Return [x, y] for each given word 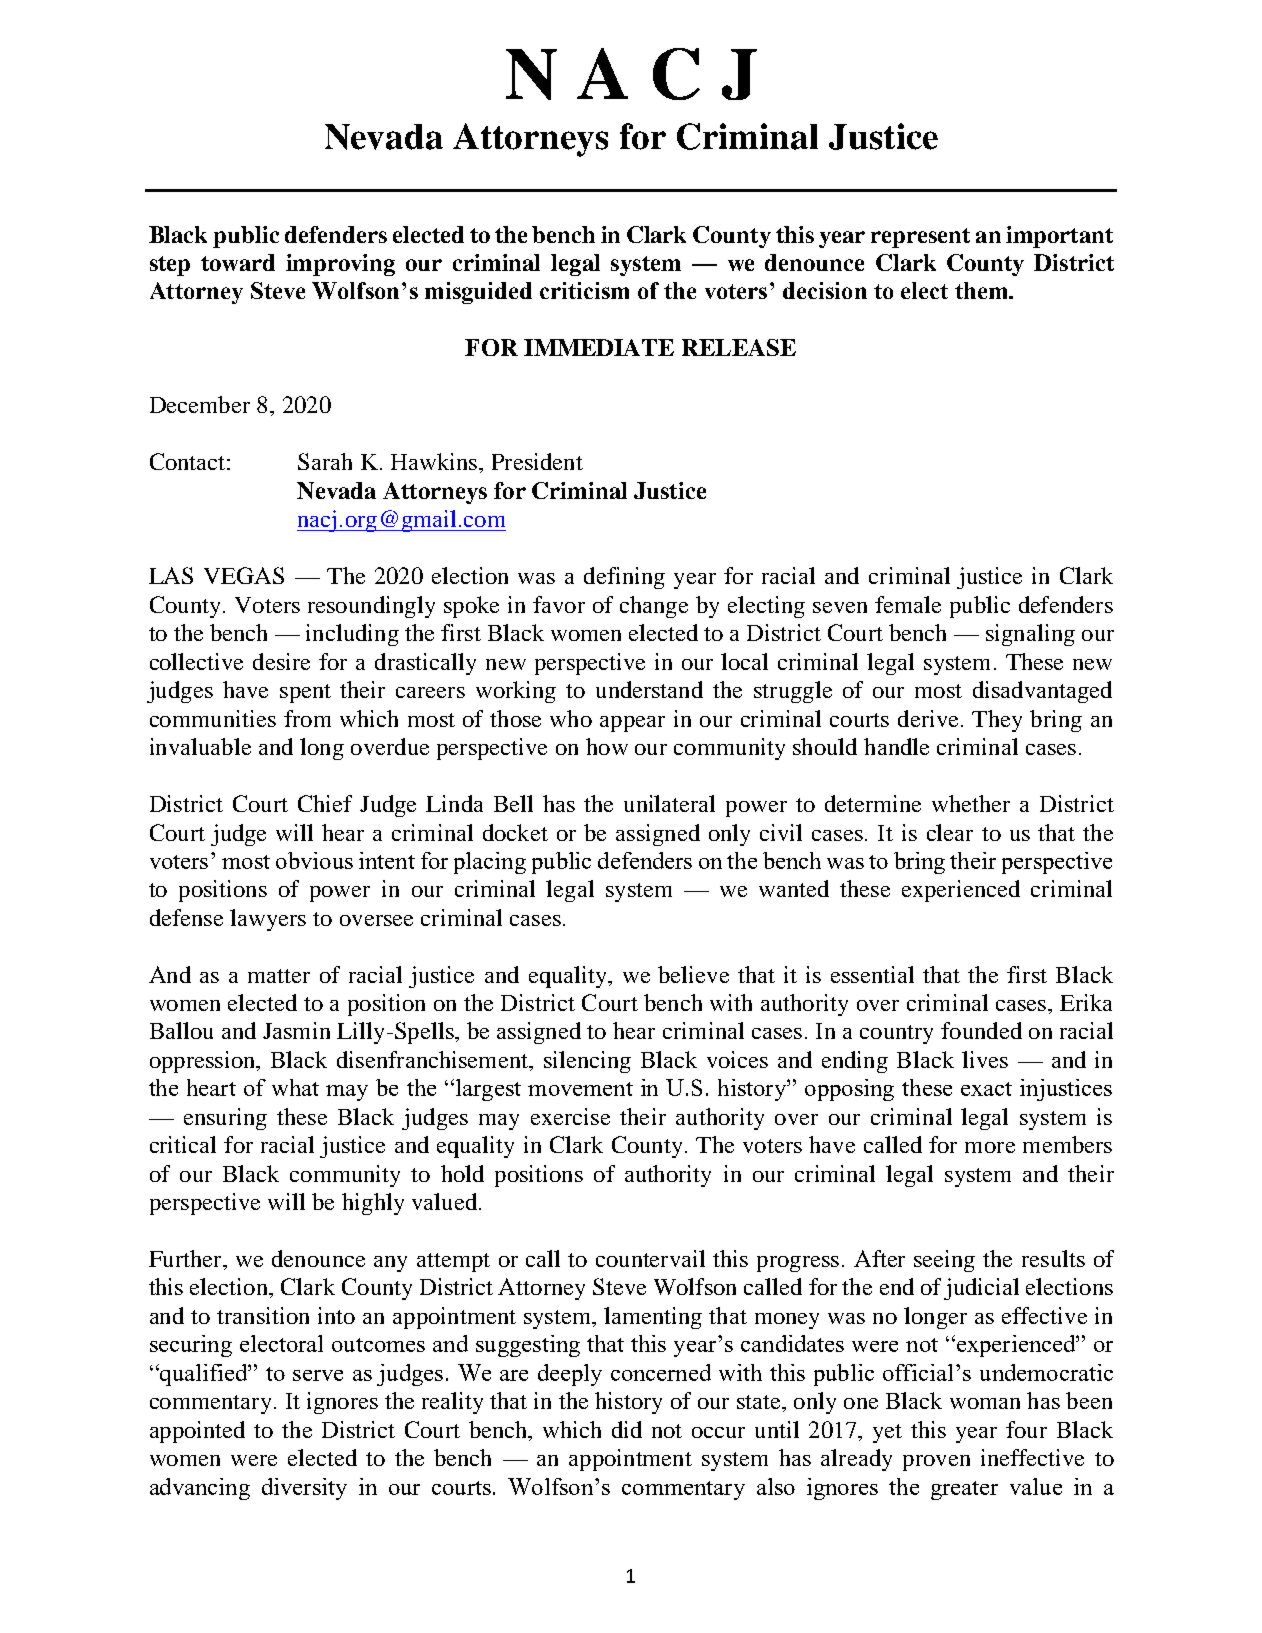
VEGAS [244, 575]
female [908, 604]
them [982, 290]
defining [624, 578]
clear [950, 832]
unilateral [669, 803]
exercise [570, 1116]
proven [936, 1463]
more [990, 1147]
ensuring [225, 1119]
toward [238, 262]
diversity [304, 1489]
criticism [584, 290]
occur [718, 1432]
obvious [314, 860]
